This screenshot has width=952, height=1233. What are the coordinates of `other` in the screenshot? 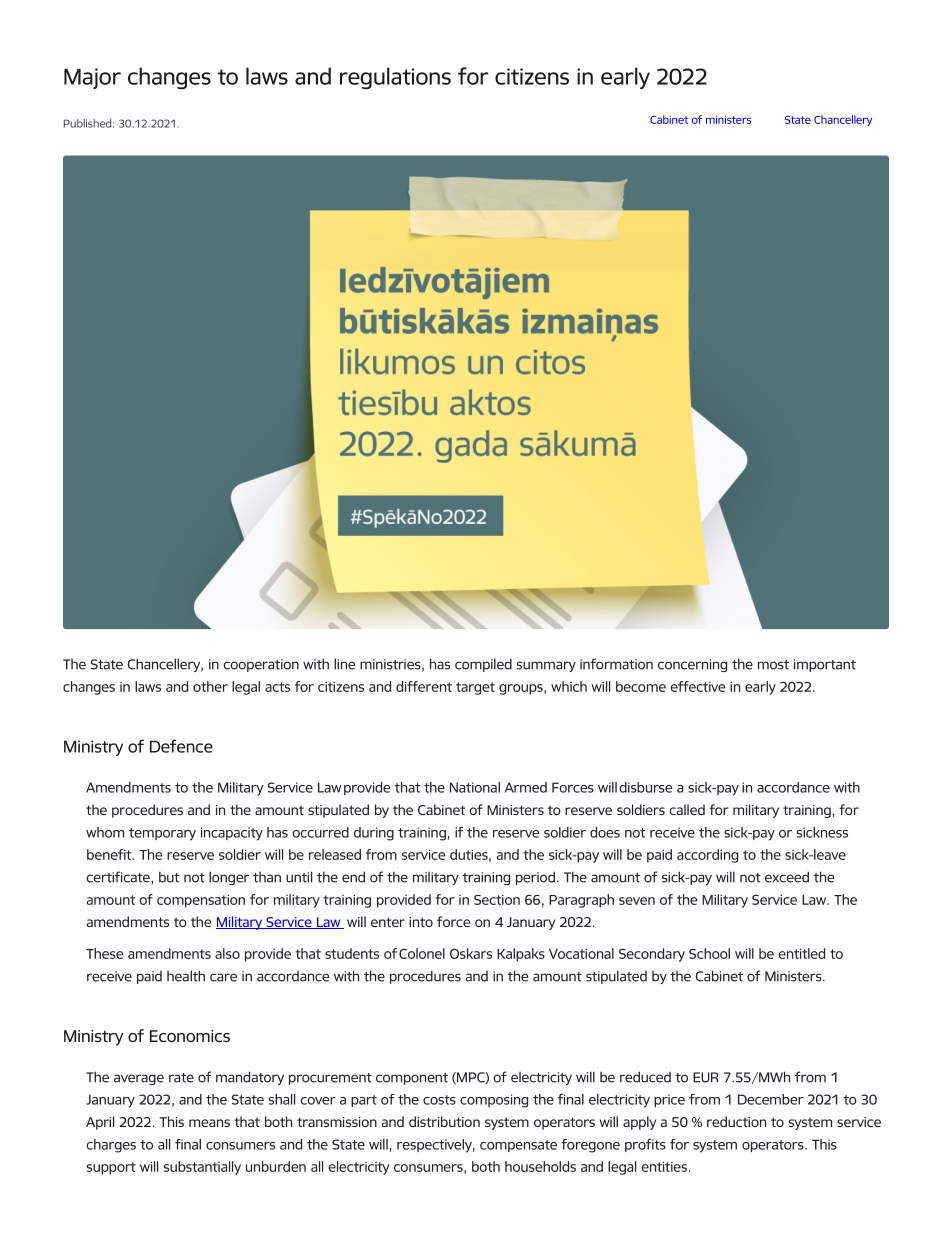 It's located at (210, 686).
